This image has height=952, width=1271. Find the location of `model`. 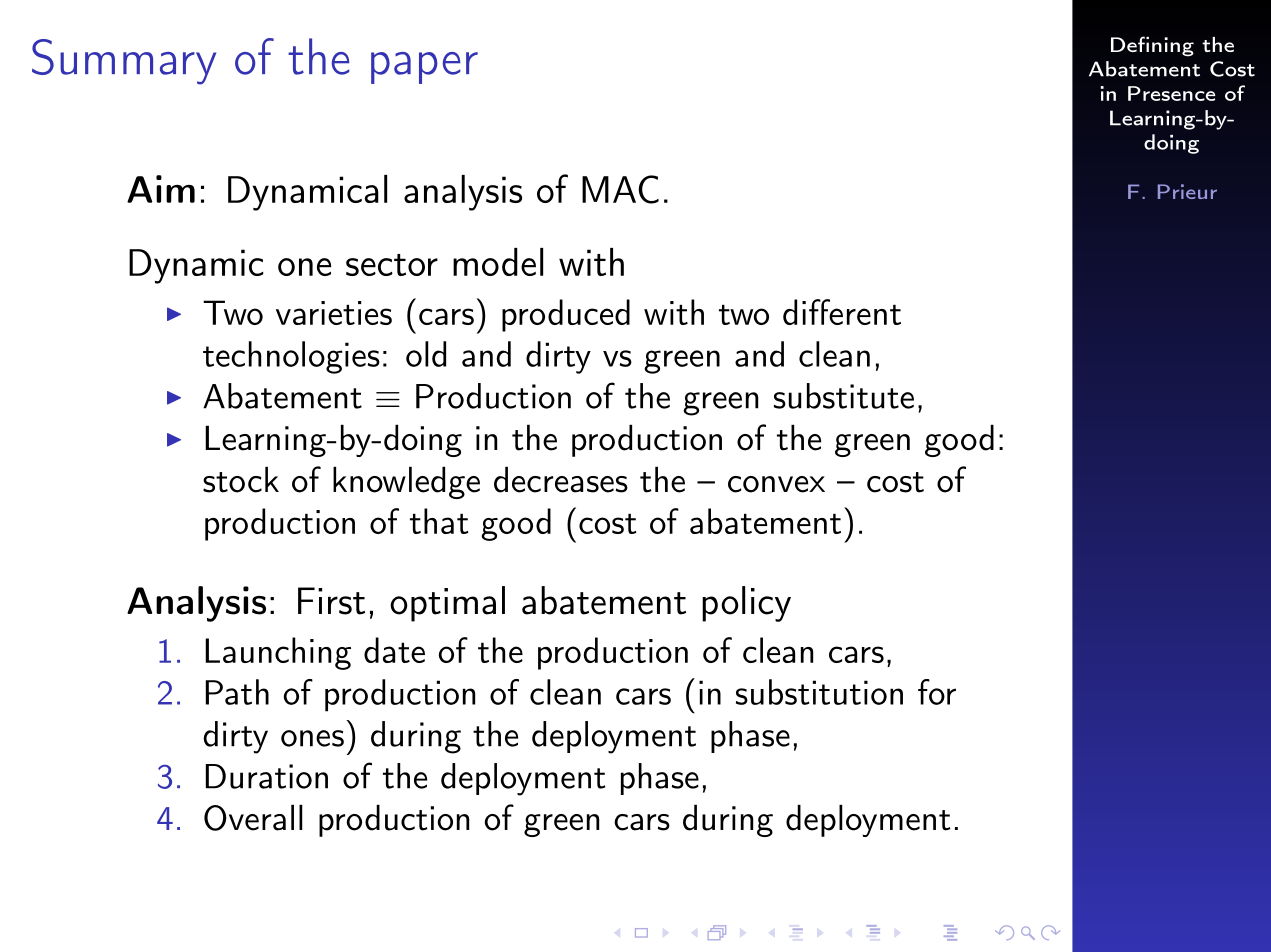

model is located at coordinates (498, 262).
